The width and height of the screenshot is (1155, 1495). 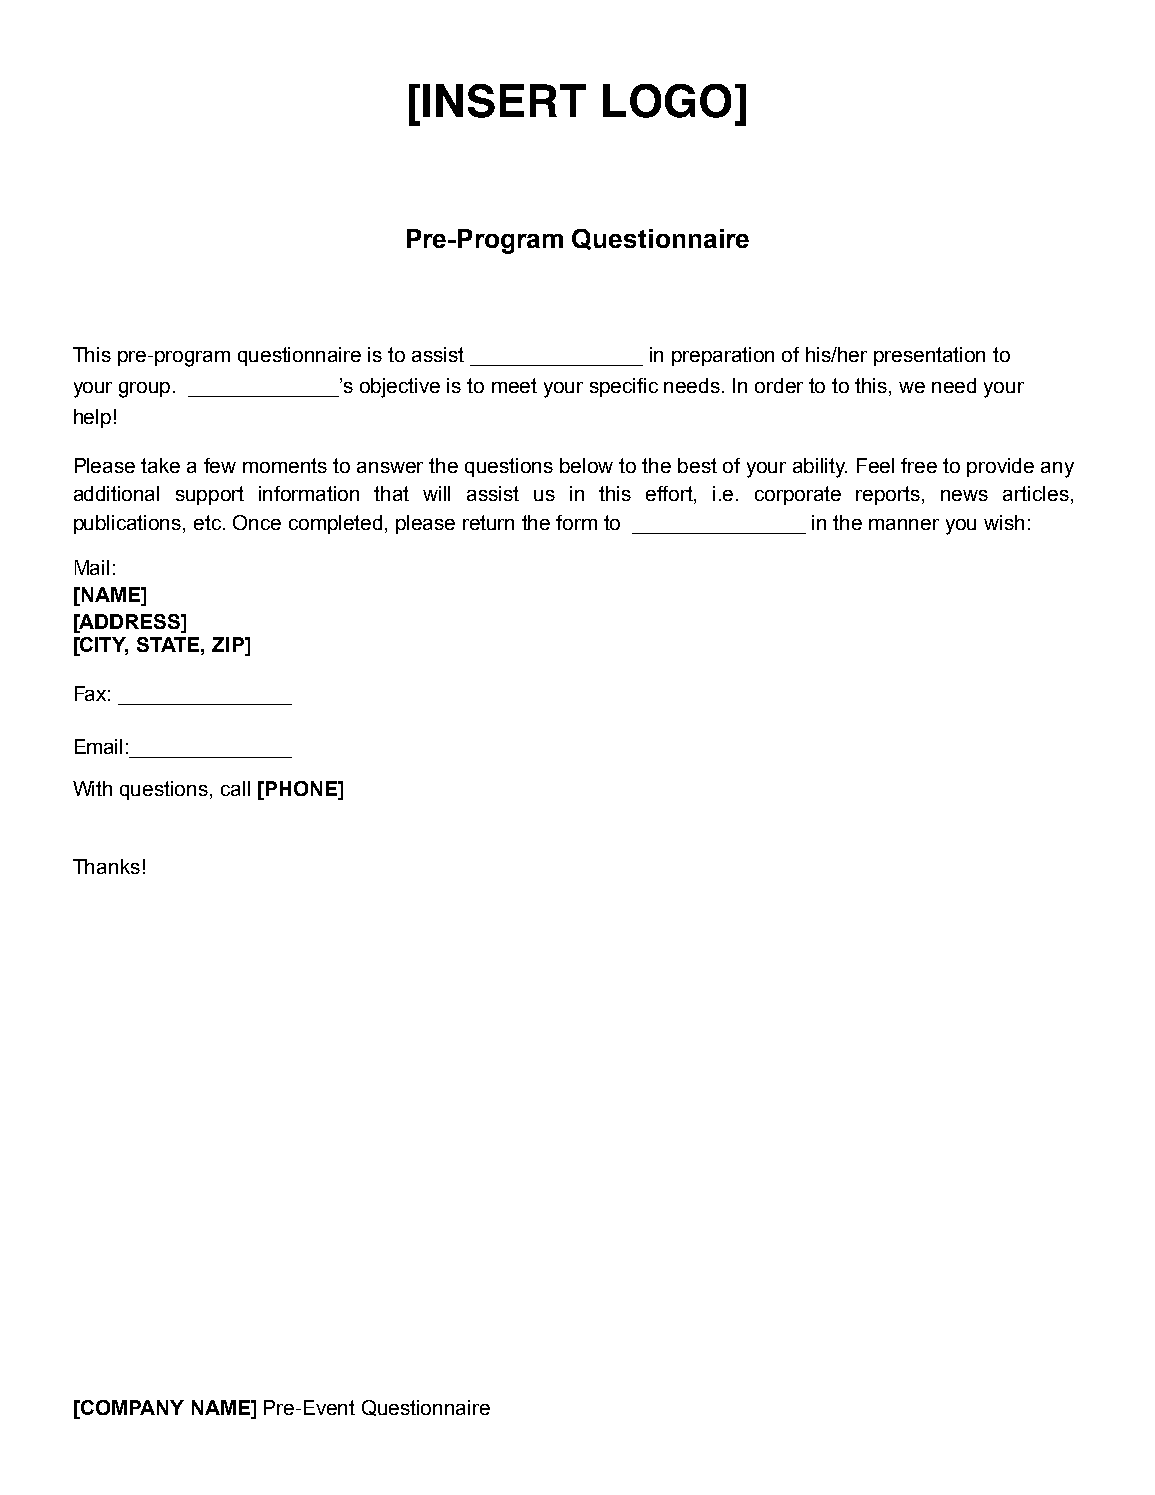 What do you see at coordinates (919, 465) in the screenshot?
I see `free` at bounding box center [919, 465].
